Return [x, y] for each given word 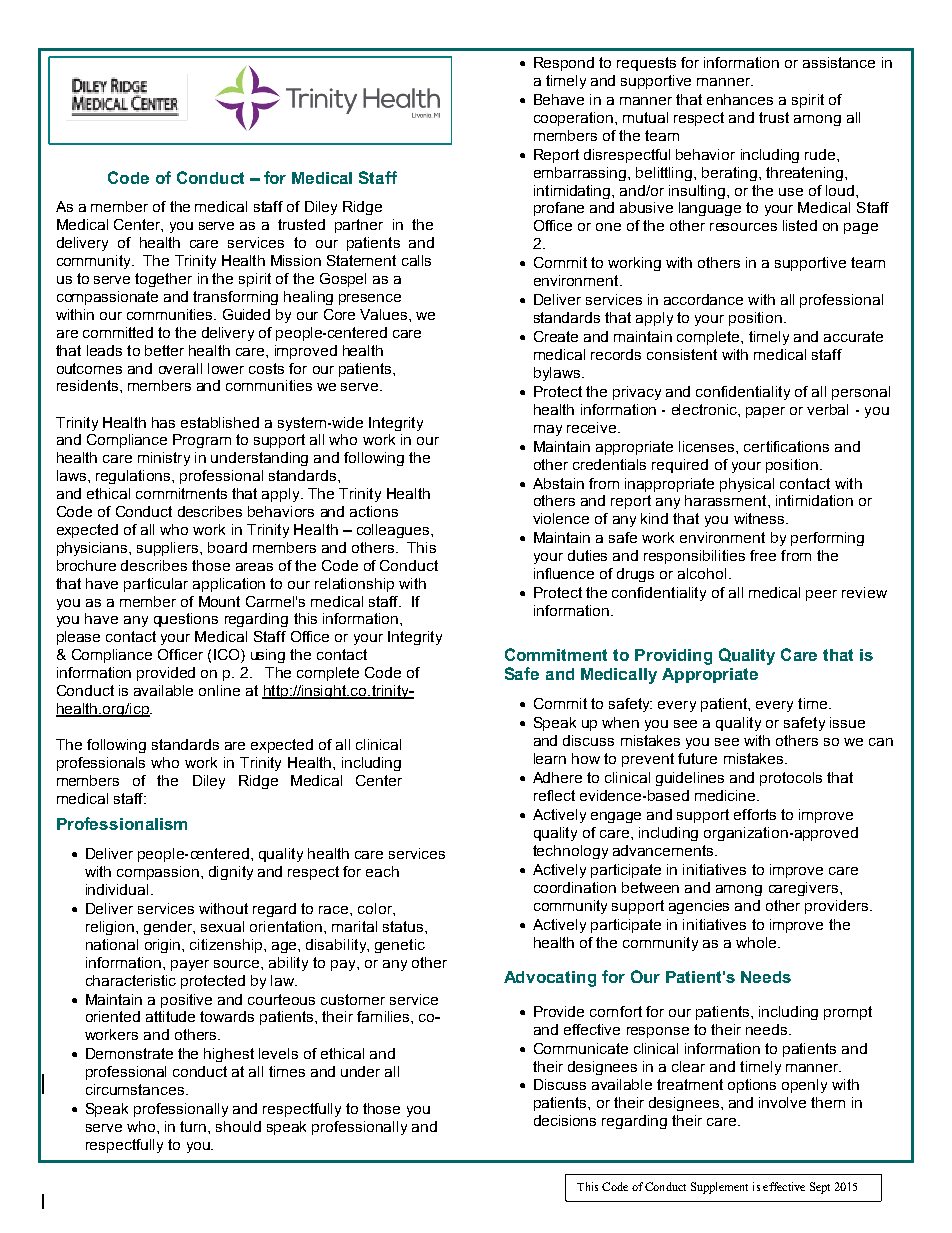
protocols [791, 779]
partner [359, 226]
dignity [231, 873]
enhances [740, 99]
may [548, 430]
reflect [554, 795]
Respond [564, 64]
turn [194, 1126]
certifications [786, 446]
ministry [164, 459]
